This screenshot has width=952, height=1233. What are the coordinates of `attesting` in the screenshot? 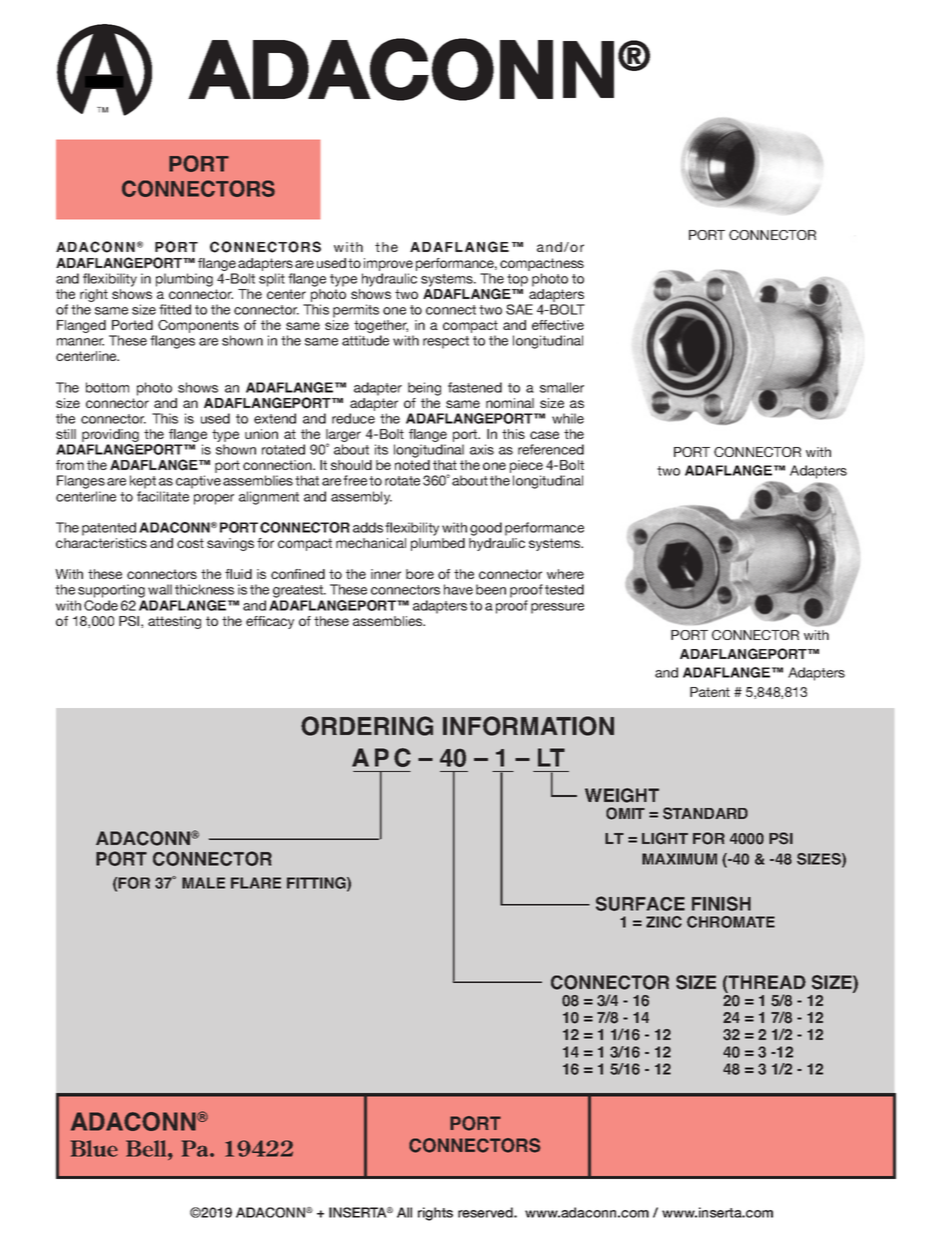 It's located at (174, 622).
